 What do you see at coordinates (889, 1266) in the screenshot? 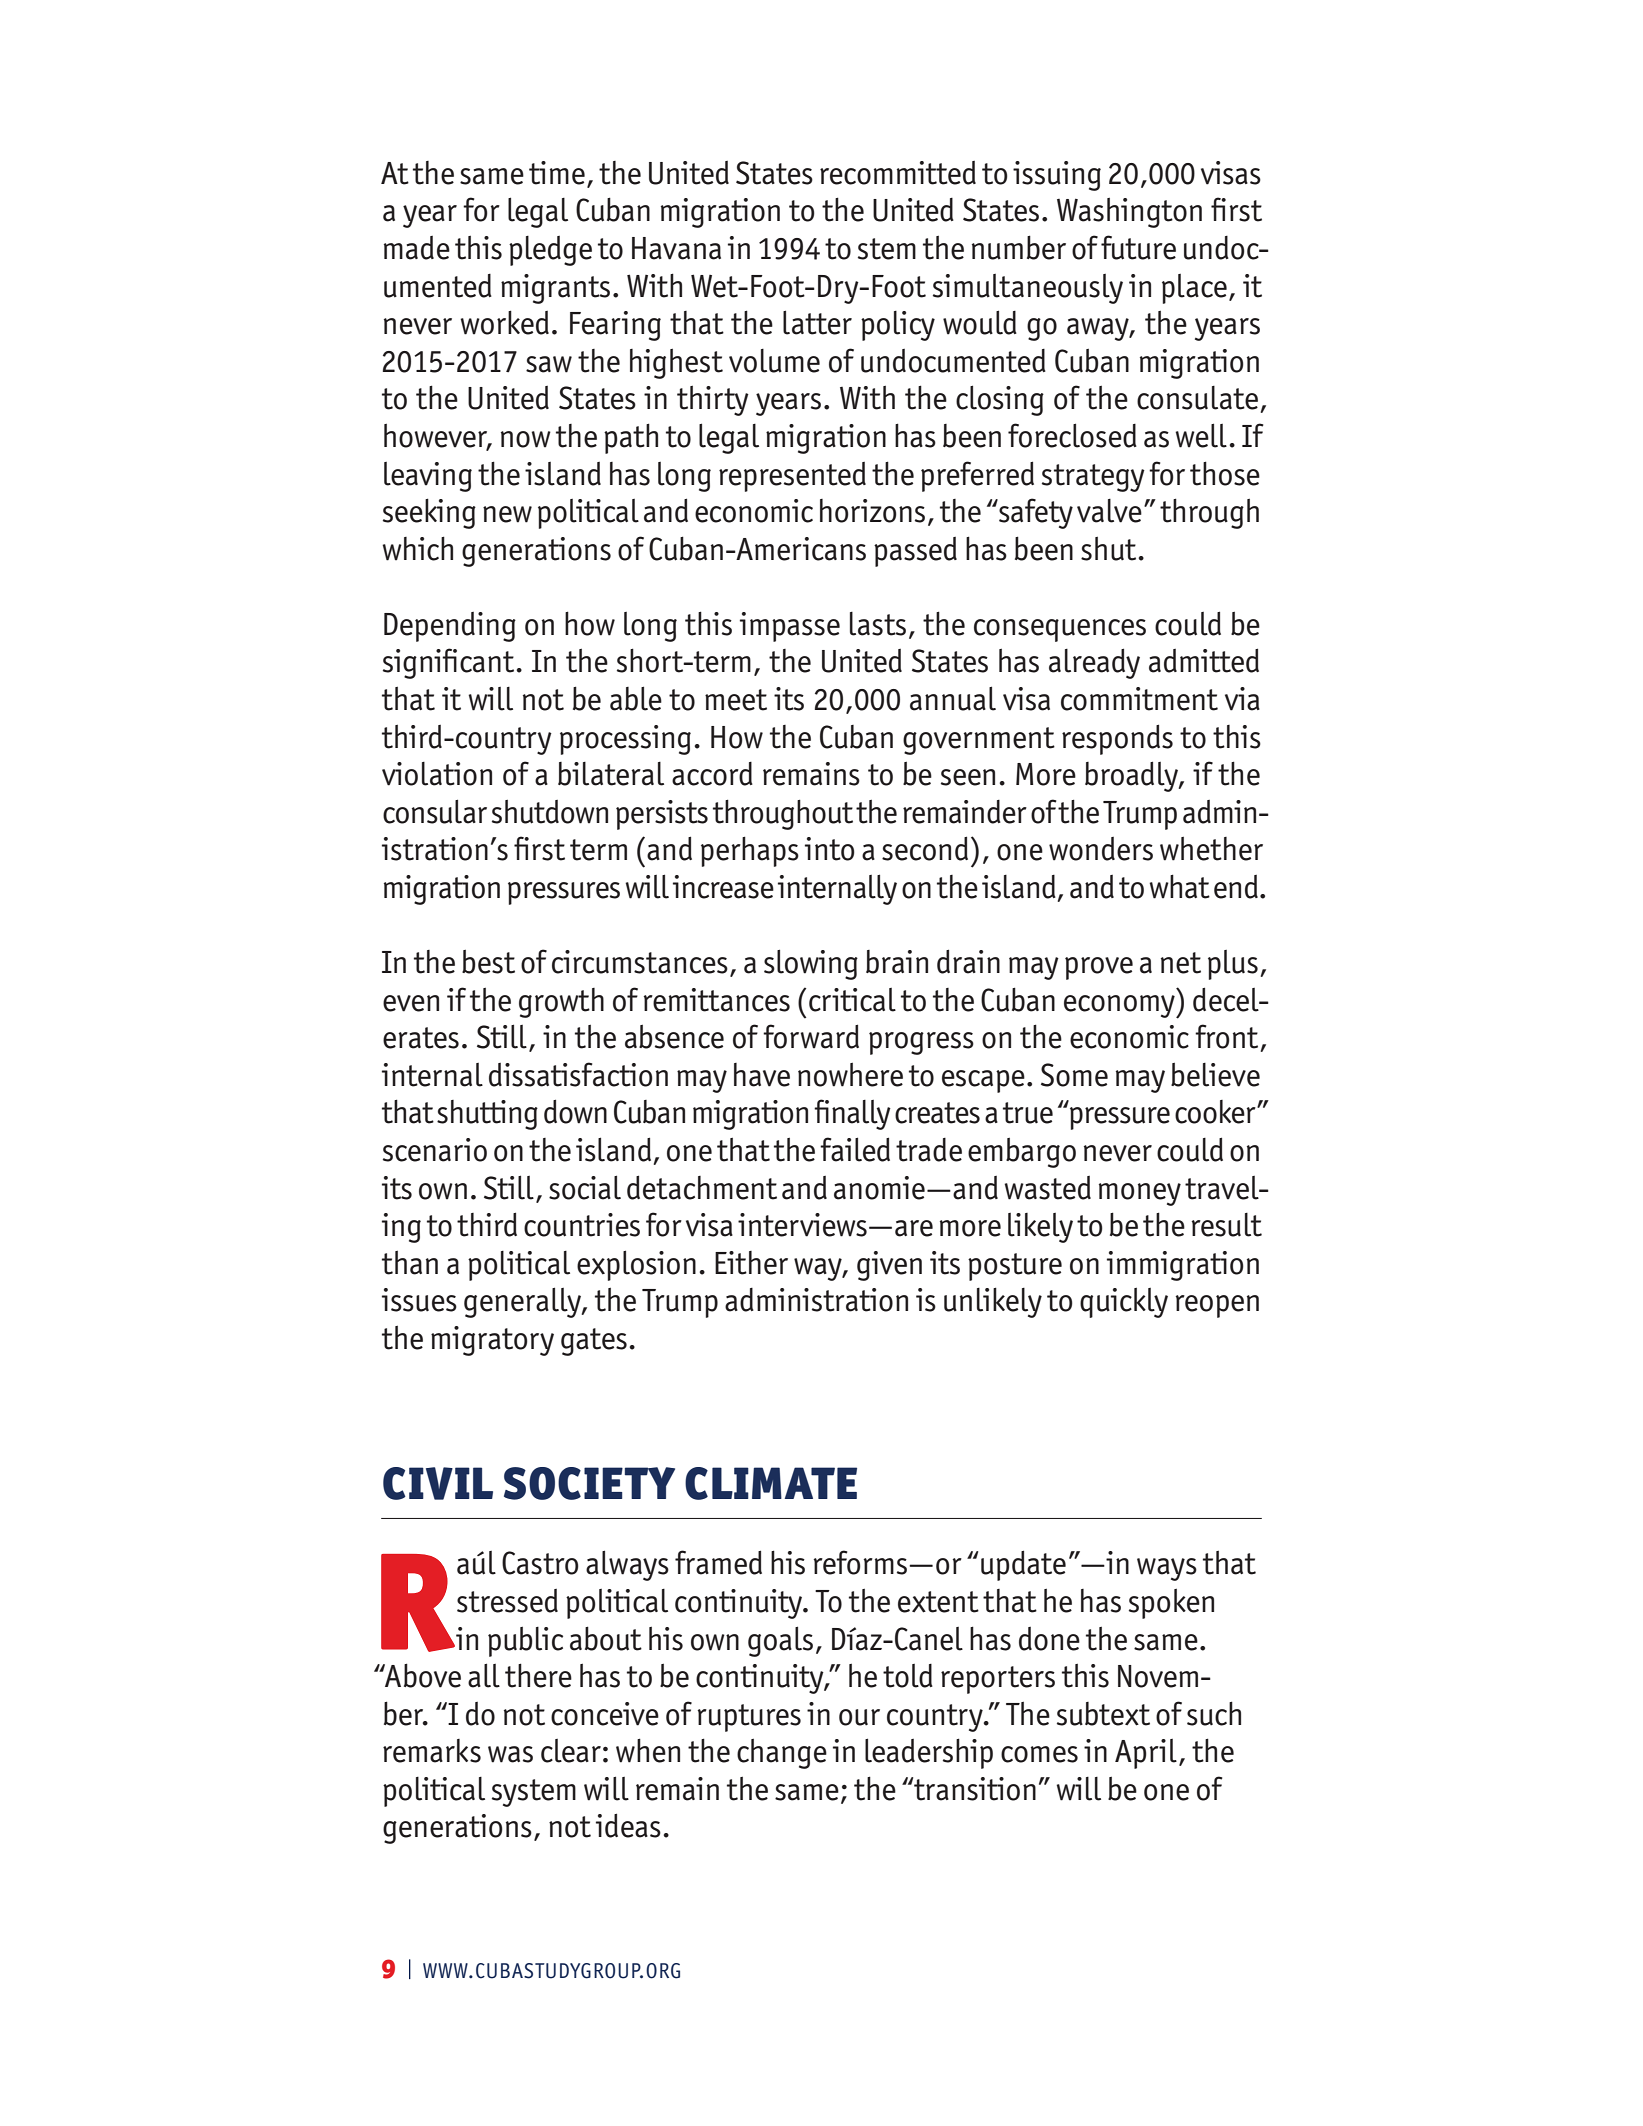
I see `given` at bounding box center [889, 1266].
